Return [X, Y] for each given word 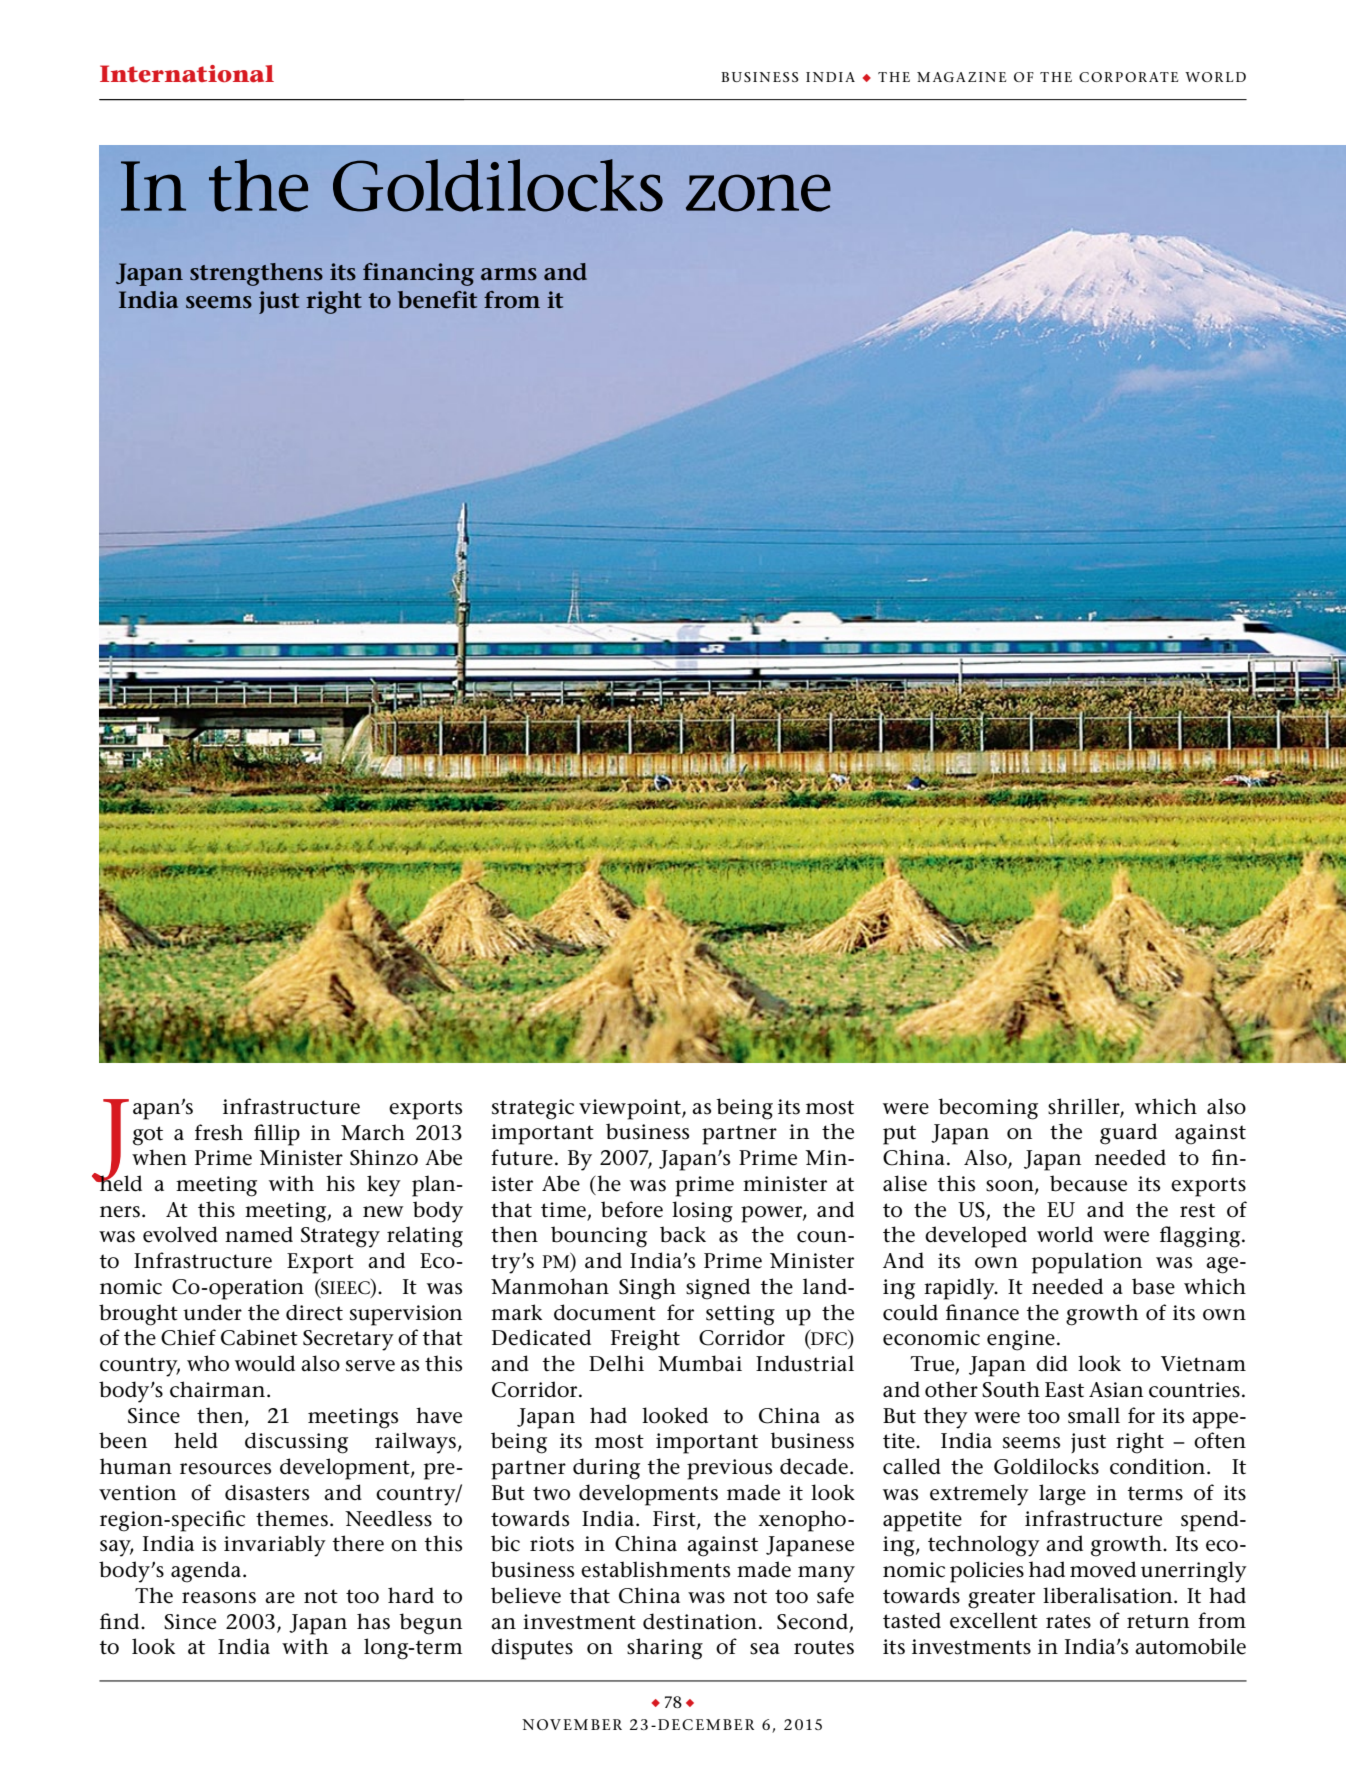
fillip [277, 1135]
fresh [219, 1132]
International [187, 74]
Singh [647, 1289]
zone [758, 193]
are [280, 1598]
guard [1128, 1134]
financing [418, 274]
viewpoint [631, 1109]
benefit [437, 300]
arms [509, 274]
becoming [988, 1109]
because [1088, 1183]
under [212, 1312]
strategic [533, 1109]
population [1087, 1263]
